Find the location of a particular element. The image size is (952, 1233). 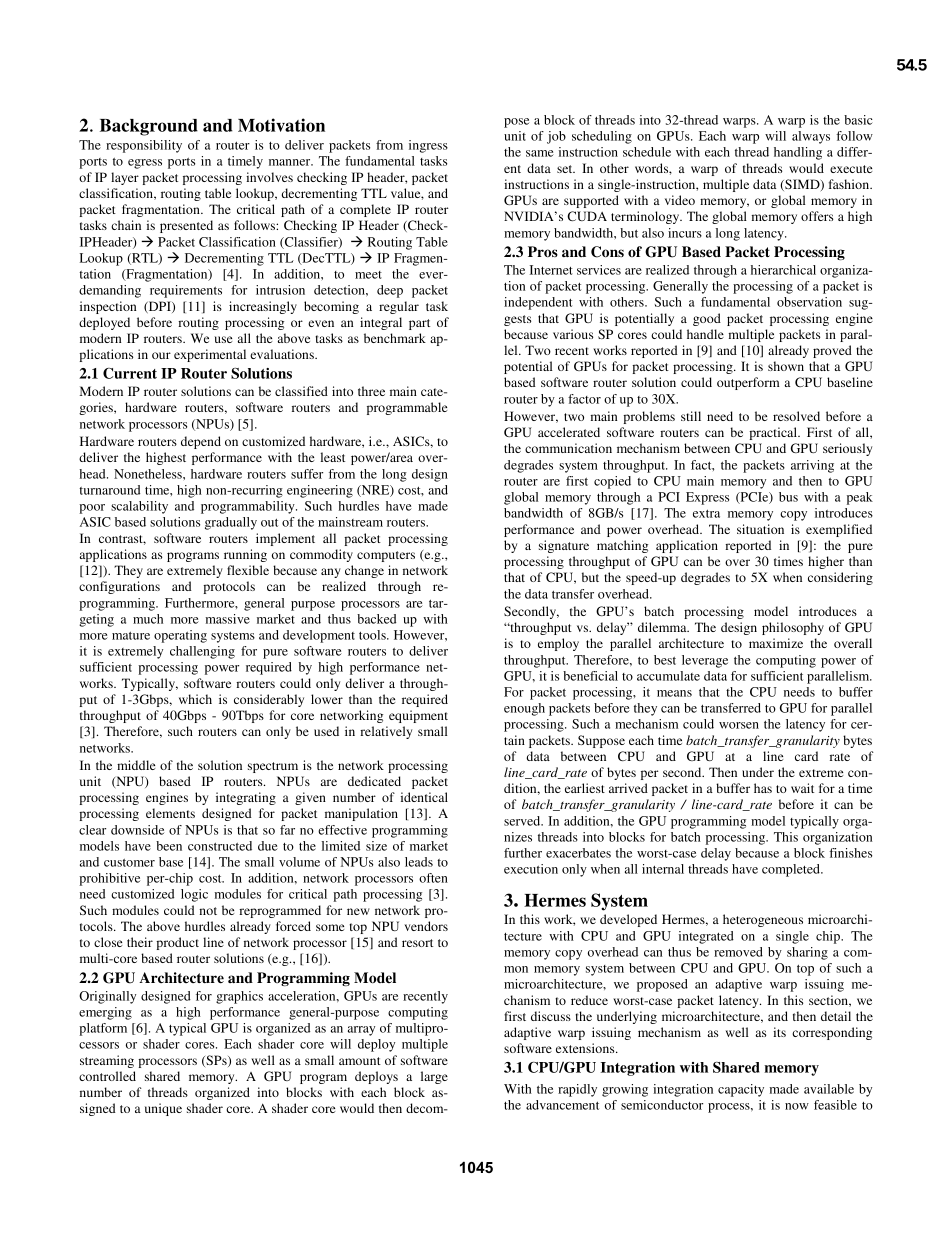

leads is located at coordinates (419, 862).
